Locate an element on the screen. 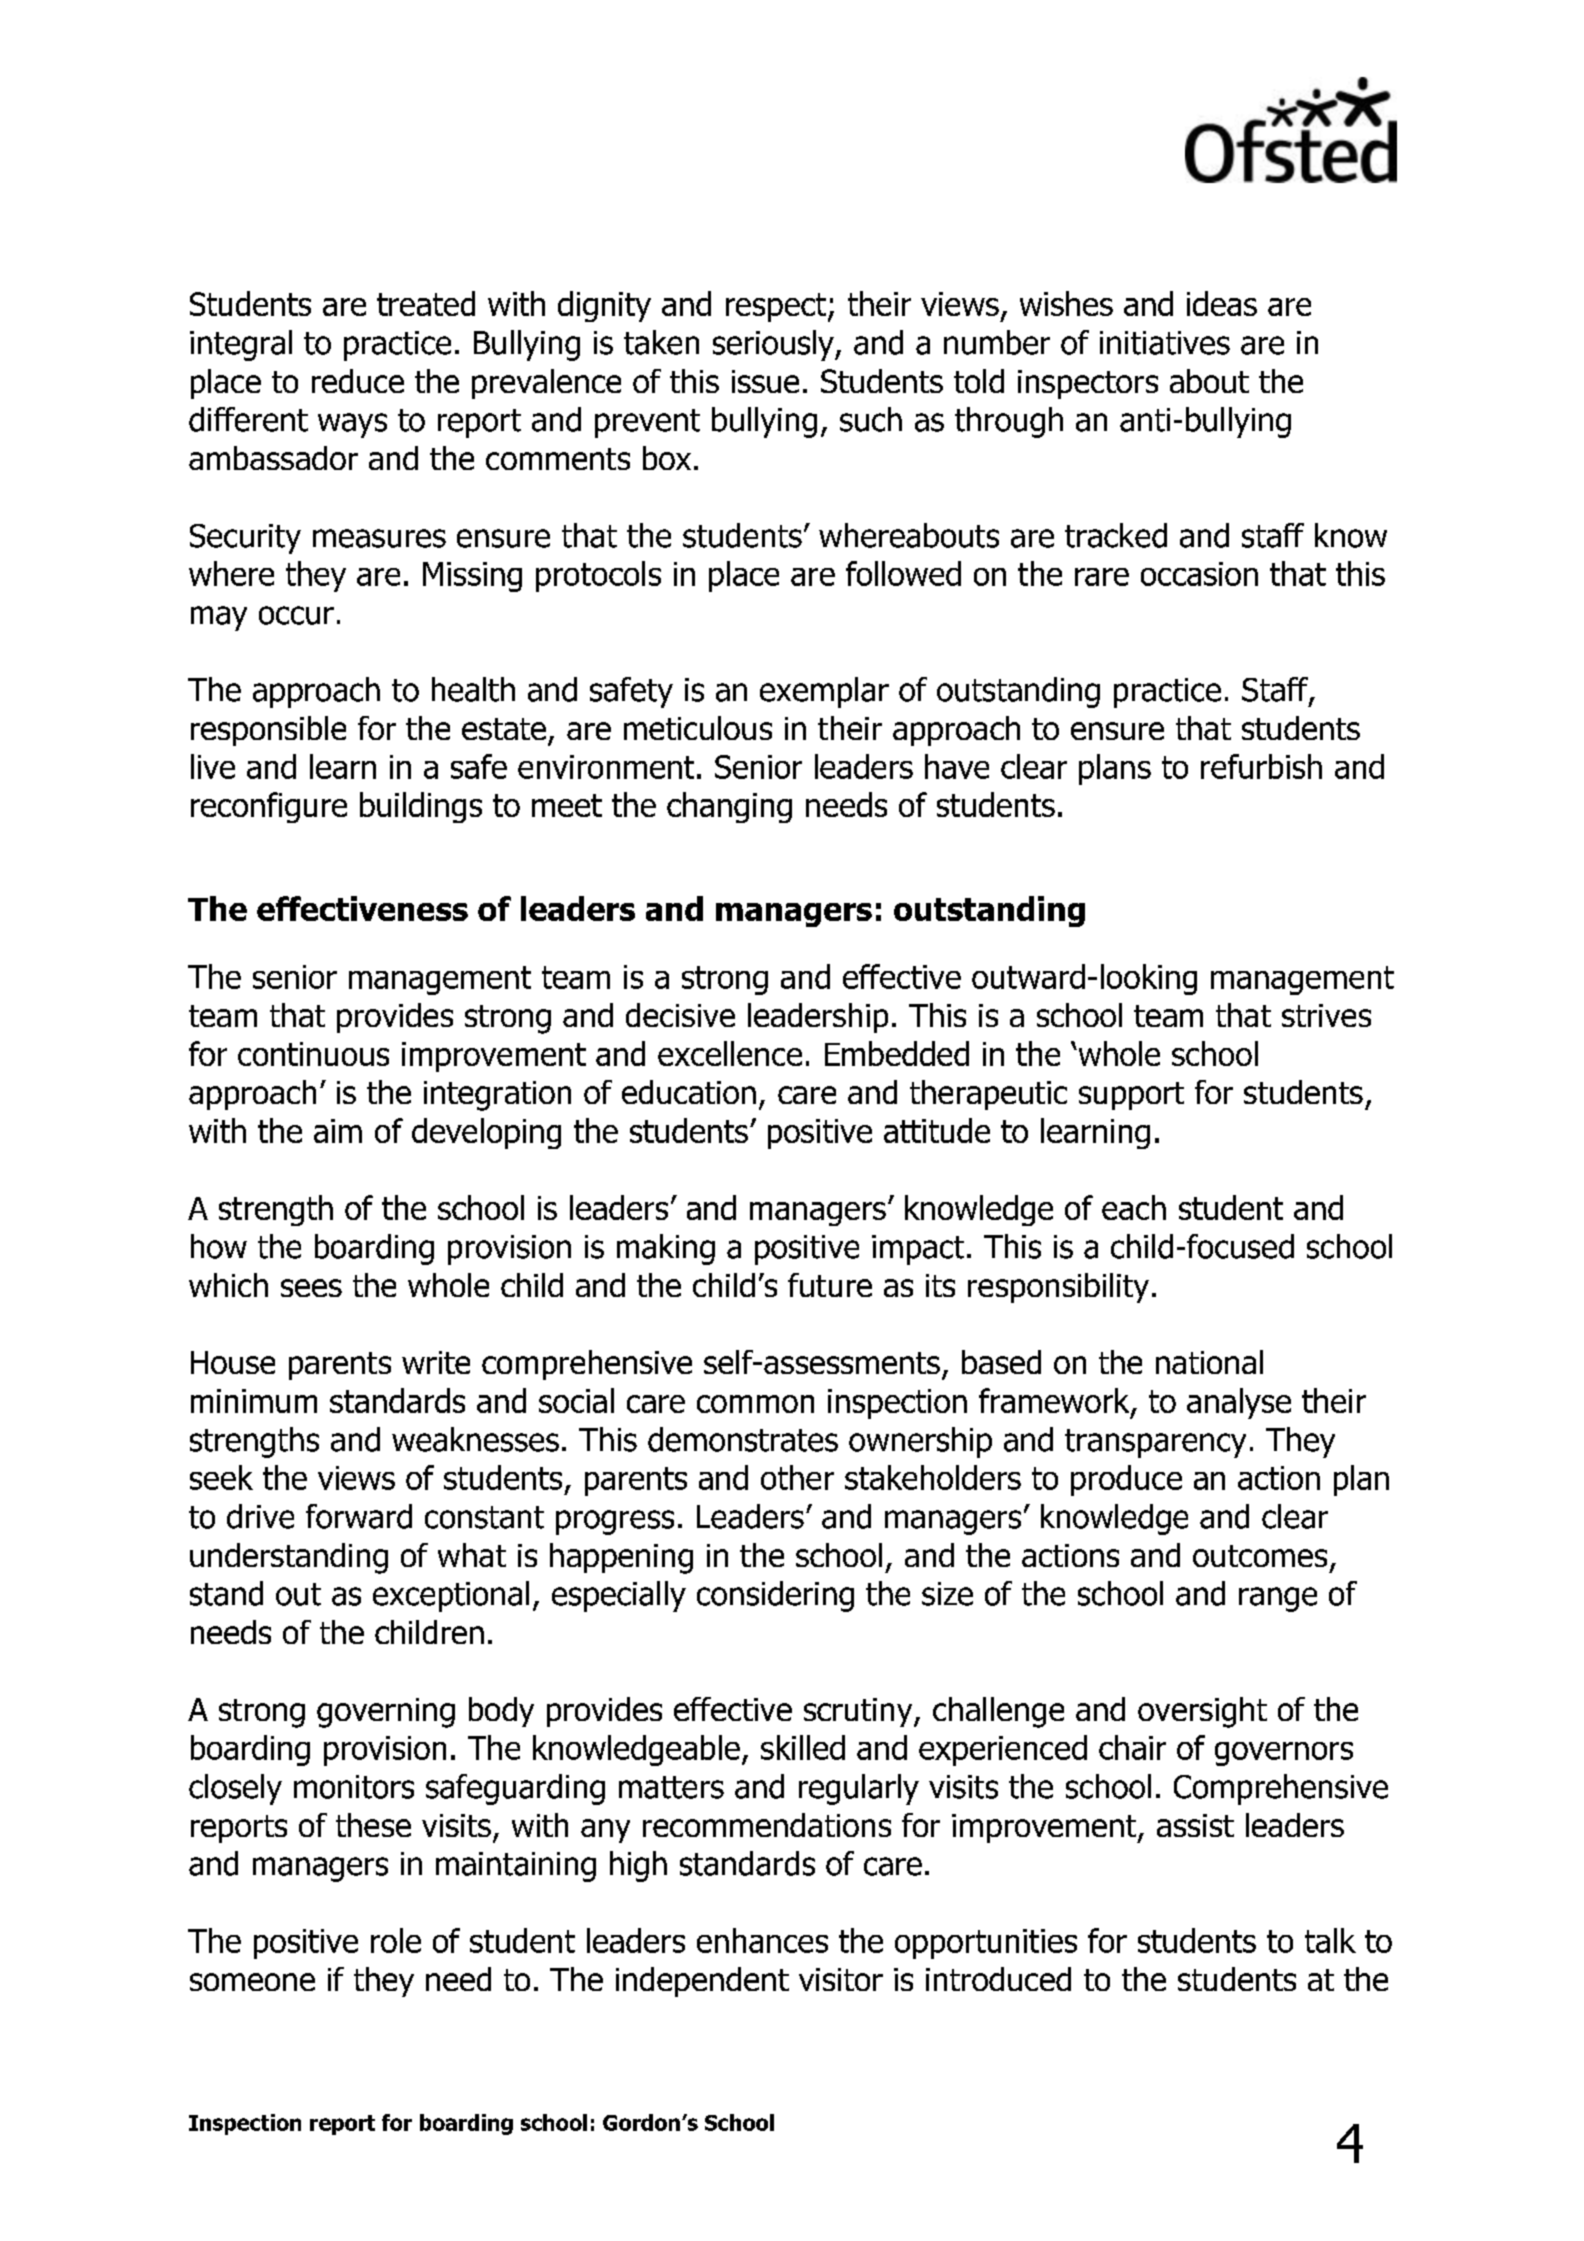 The width and height of the screenshot is (1584, 2241). seriously is located at coordinates (774, 345).
